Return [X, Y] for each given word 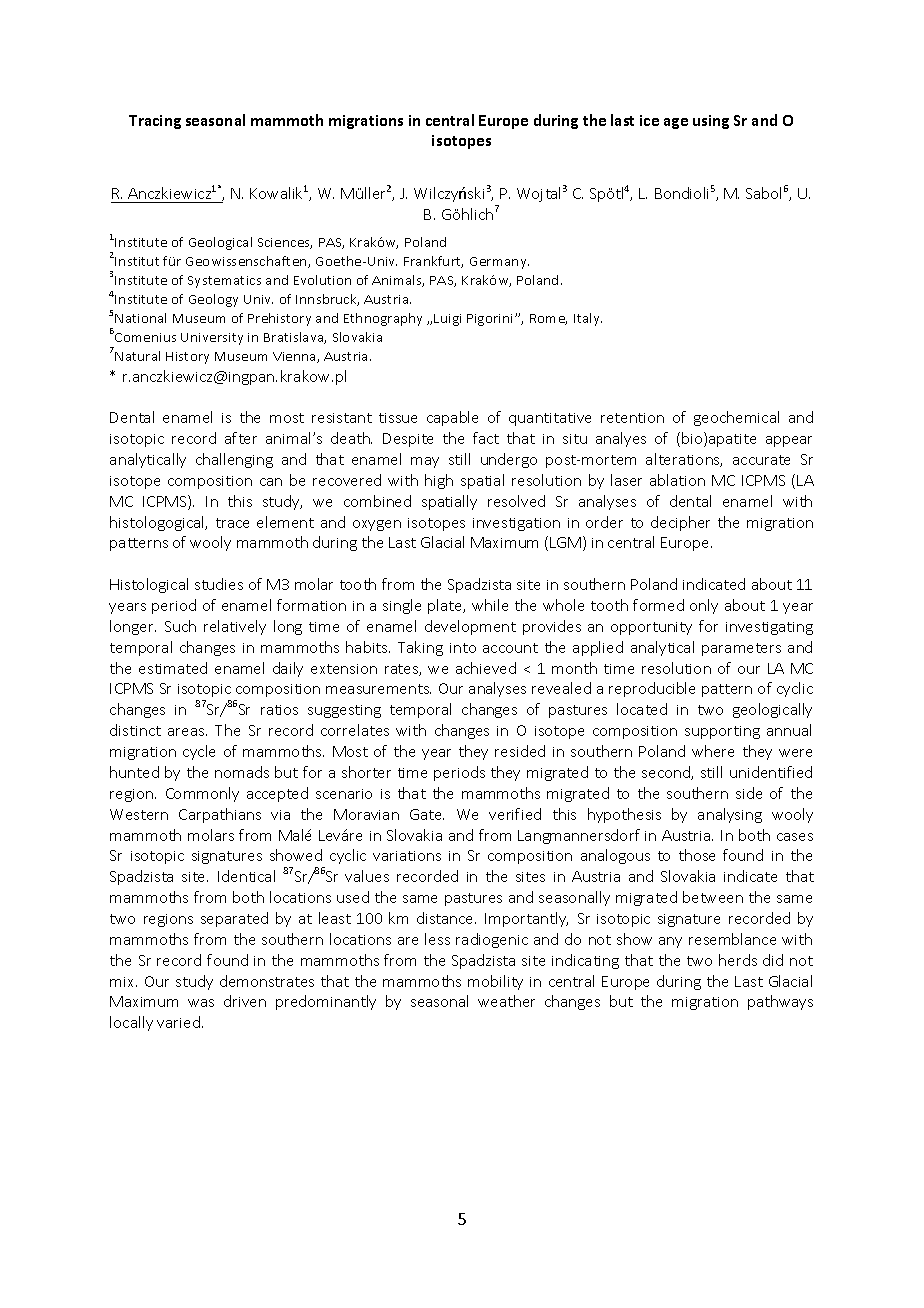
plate [446, 606]
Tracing [155, 122]
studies [219, 584]
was [201, 1003]
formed [658, 605]
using [711, 122]
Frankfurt [433, 262]
